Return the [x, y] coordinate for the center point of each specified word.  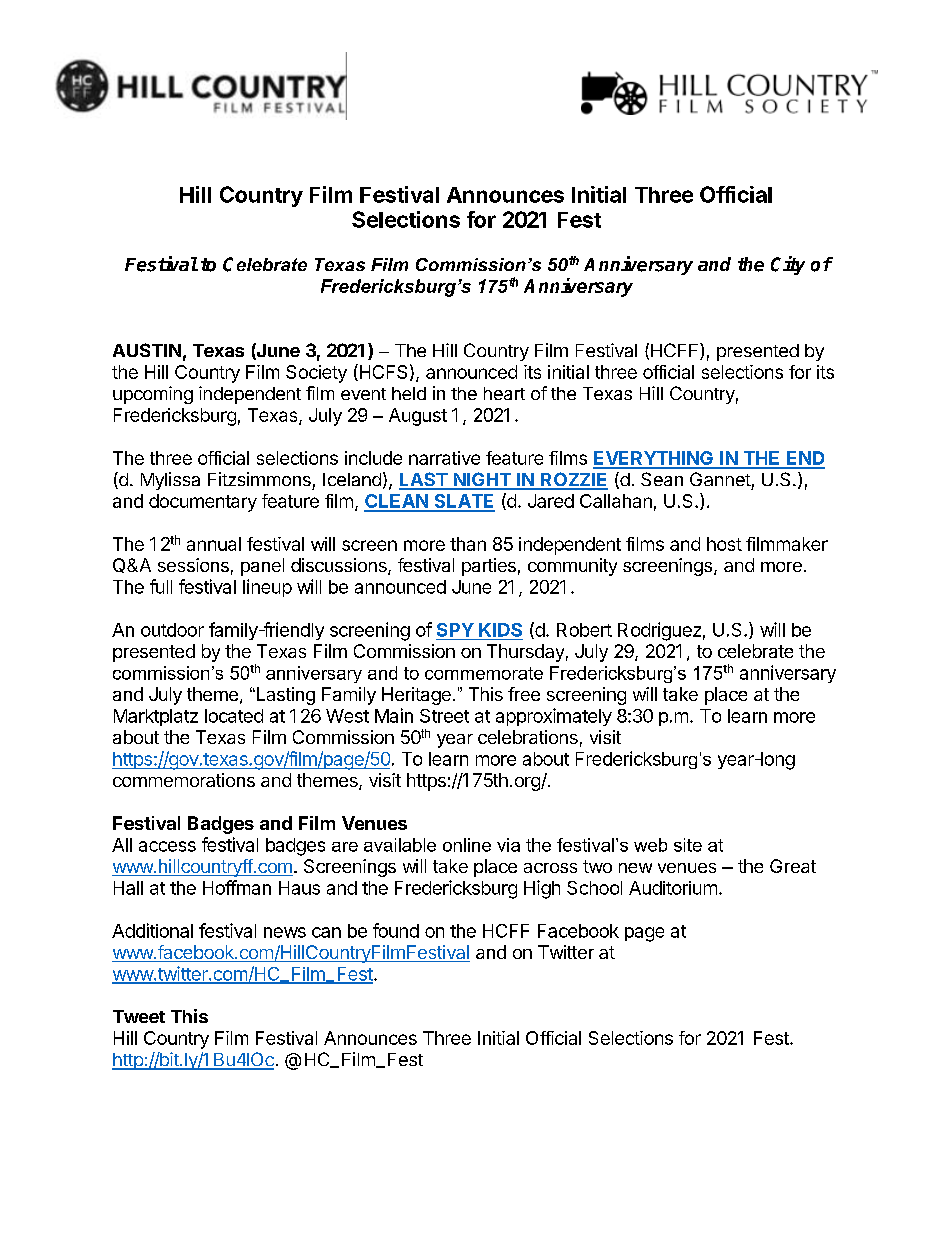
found [396, 930]
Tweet [139, 1016]
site [688, 845]
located [234, 716]
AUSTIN [147, 350]
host [724, 544]
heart [504, 393]
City [788, 265]
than [468, 544]
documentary [203, 503]
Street [444, 716]
